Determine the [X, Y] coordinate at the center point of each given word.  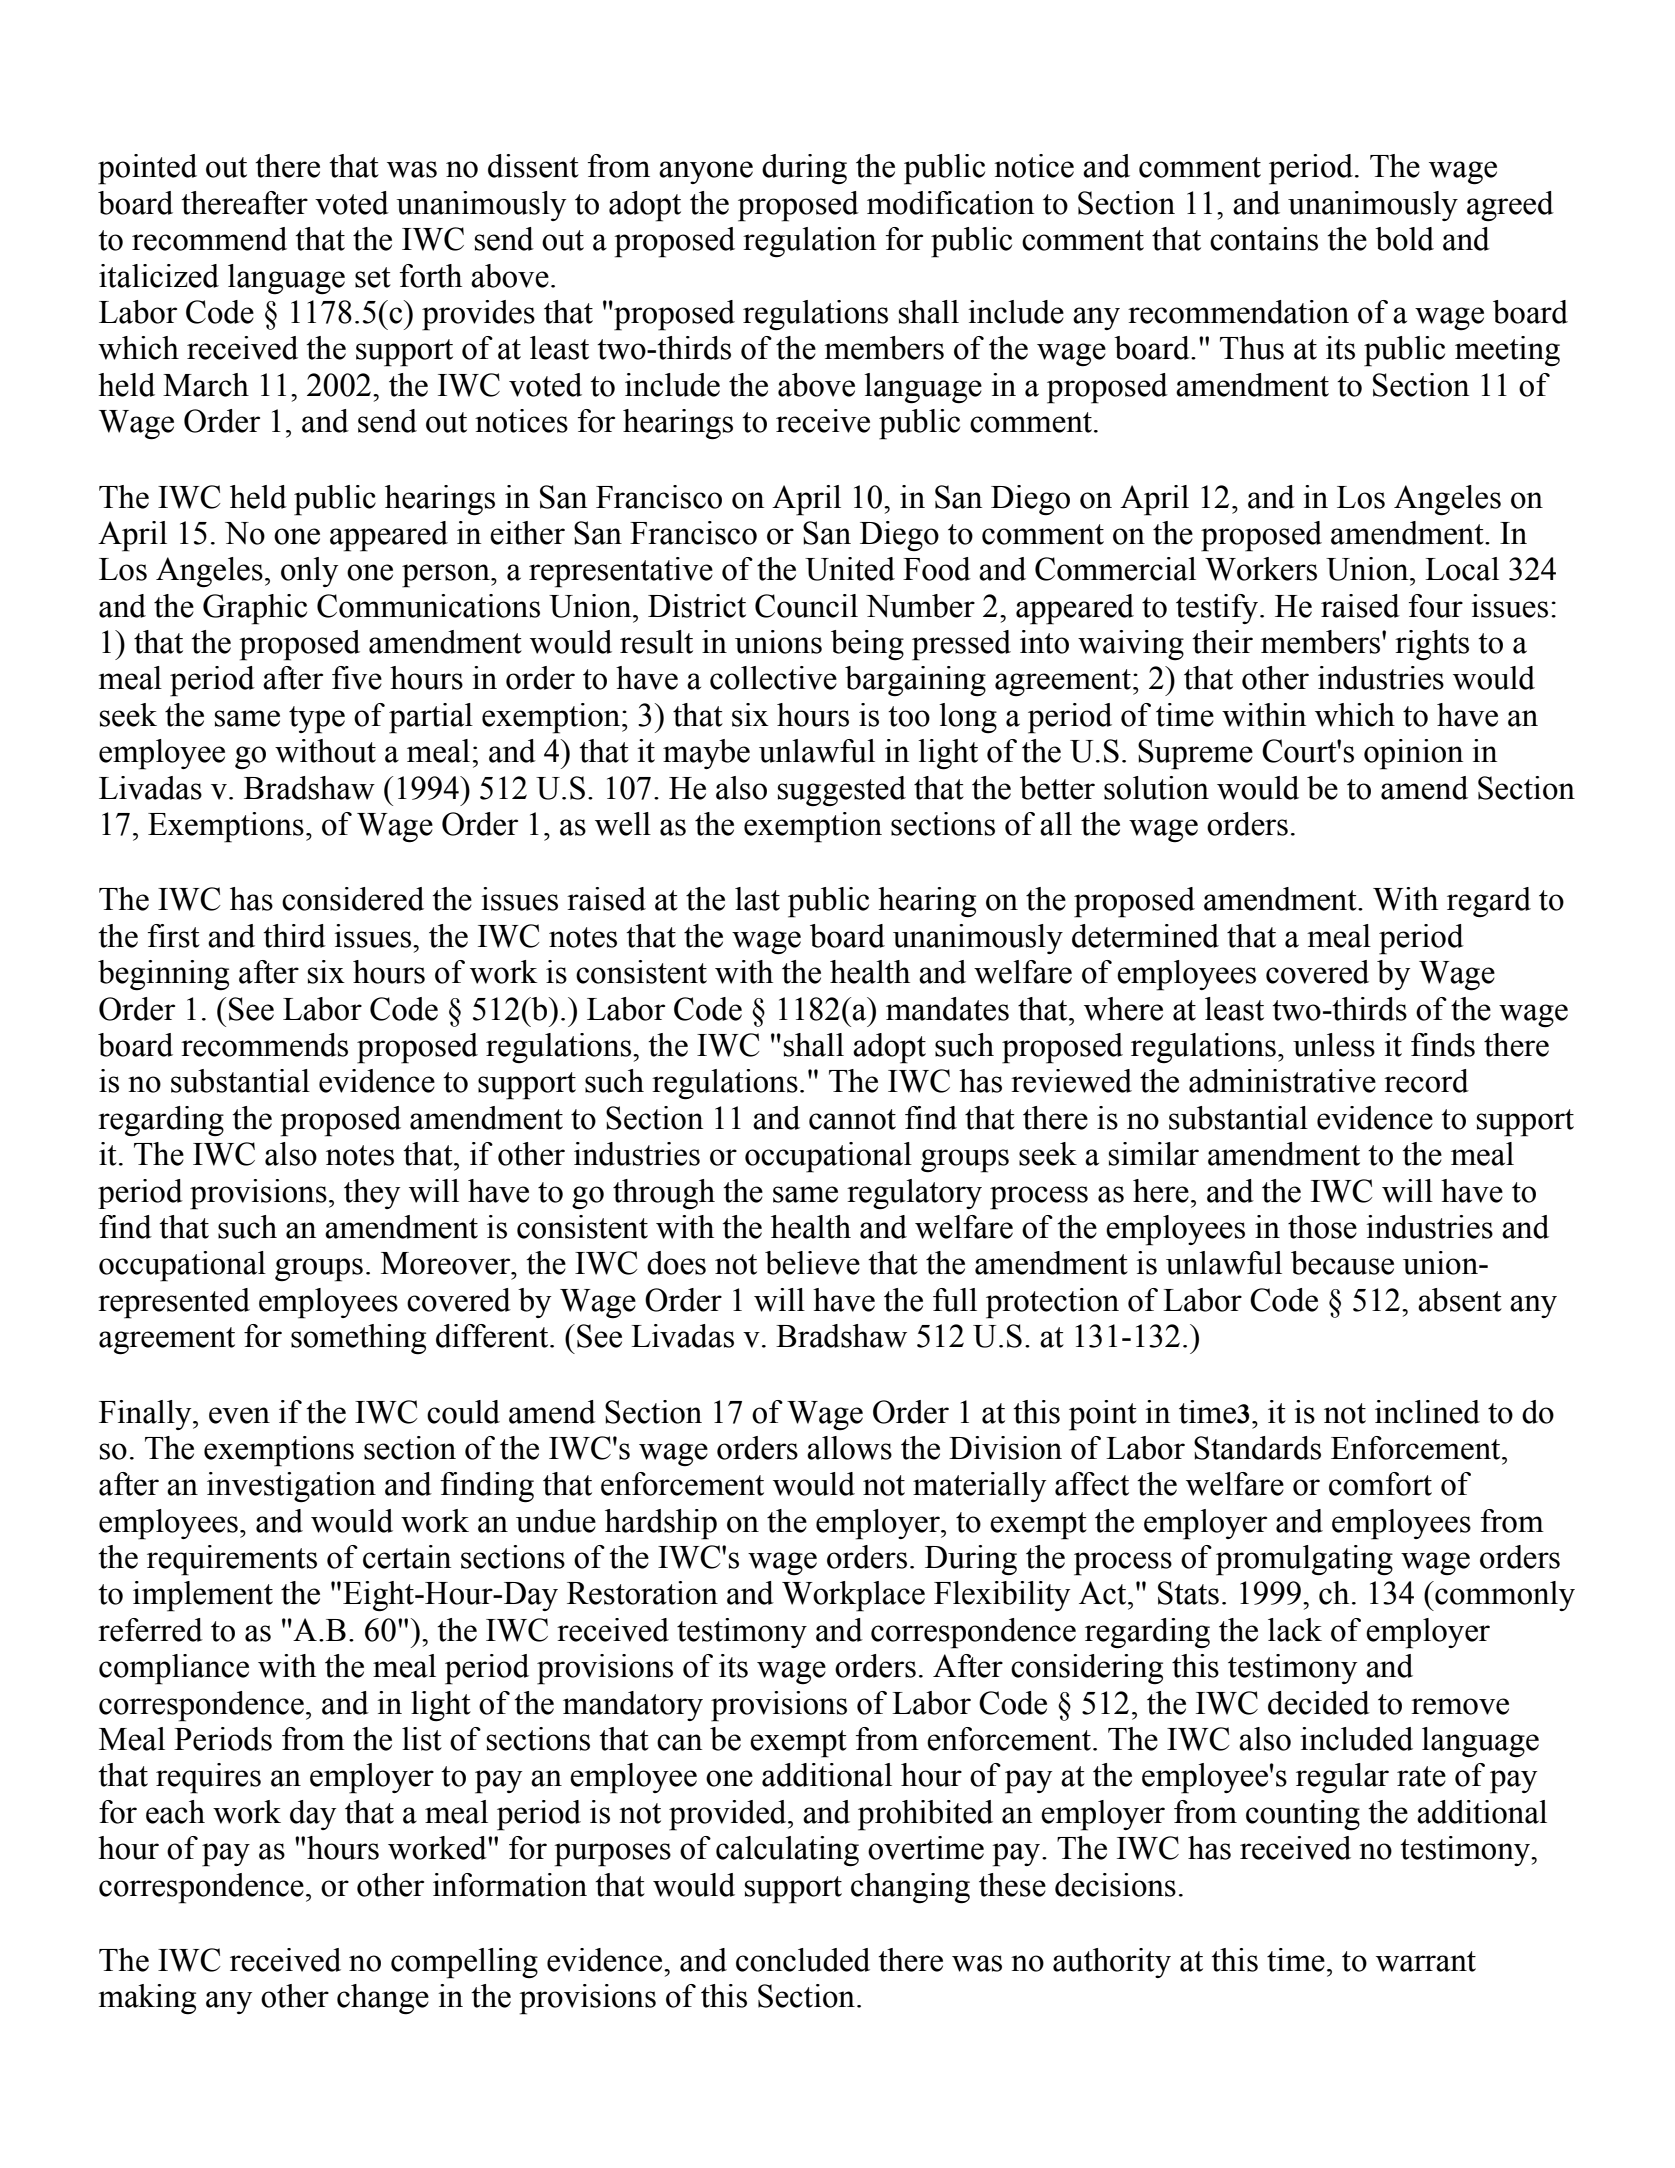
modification [950, 203]
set [373, 277]
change [383, 1999]
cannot [852, 1119]
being [867, 645]
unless [1334, 1045]
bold [1404, 239]
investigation [291, 1487]
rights [1432, 645]
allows [849, 1448]
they [372, 1194]
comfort [1380, 1484]
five [357, 678]
